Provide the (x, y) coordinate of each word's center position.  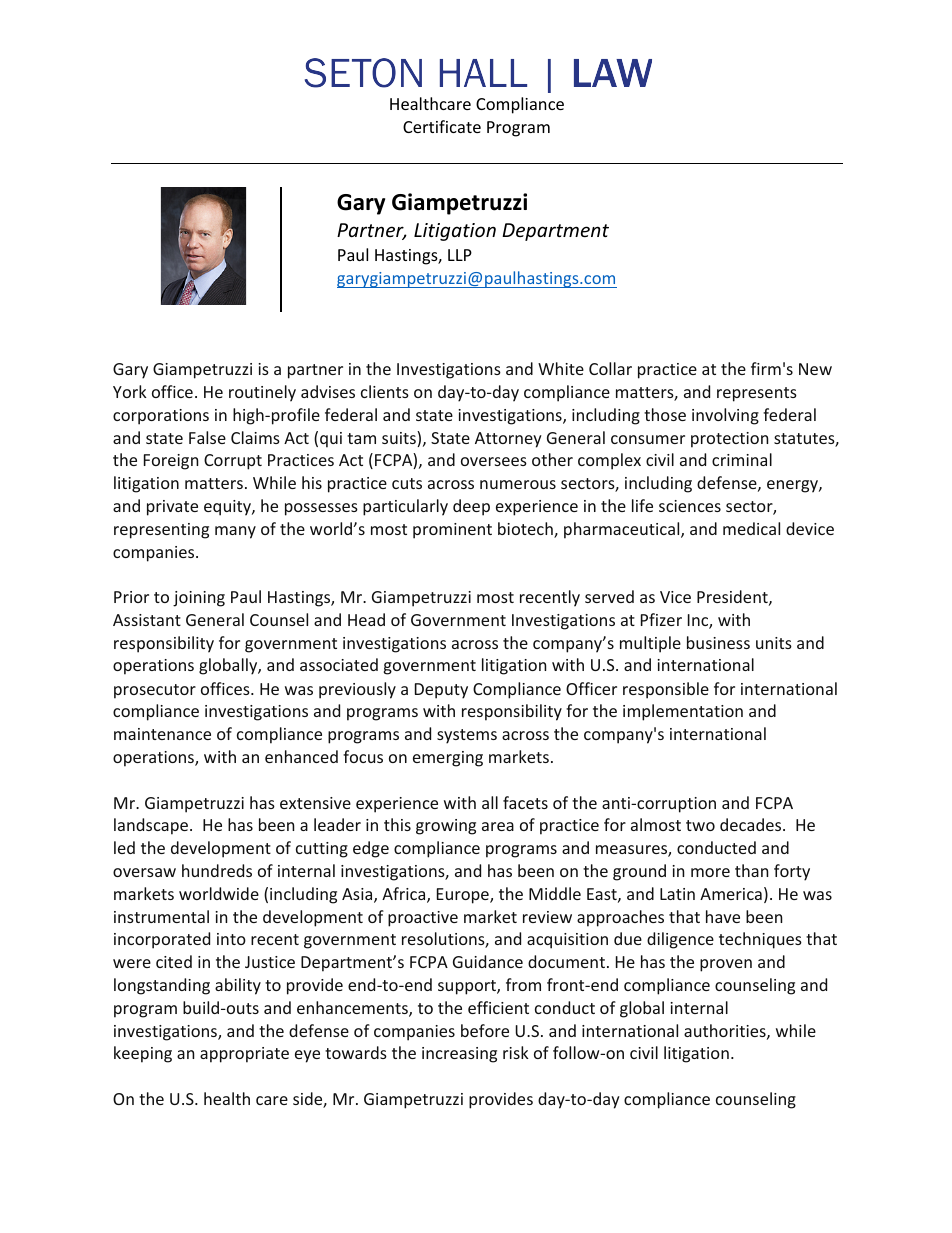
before (485, 1030)
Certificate (442, 126)
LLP (460, 255)
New (815, 369)
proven (726, 965)
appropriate (244, 1055)
